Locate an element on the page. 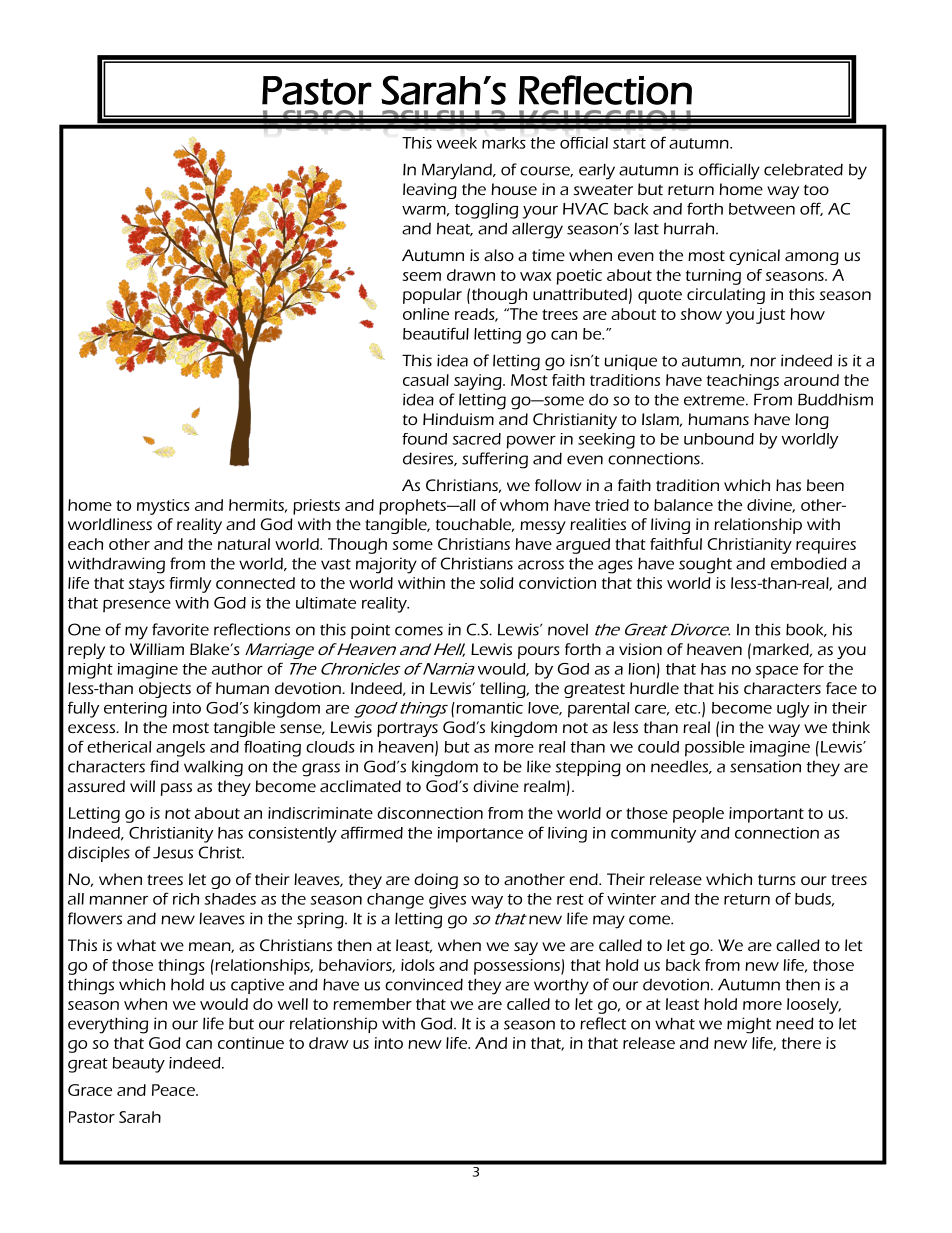 Image resolution: width=952 pixels, height=1233 pixels. Maryland is located at coordinates (458, 171).
